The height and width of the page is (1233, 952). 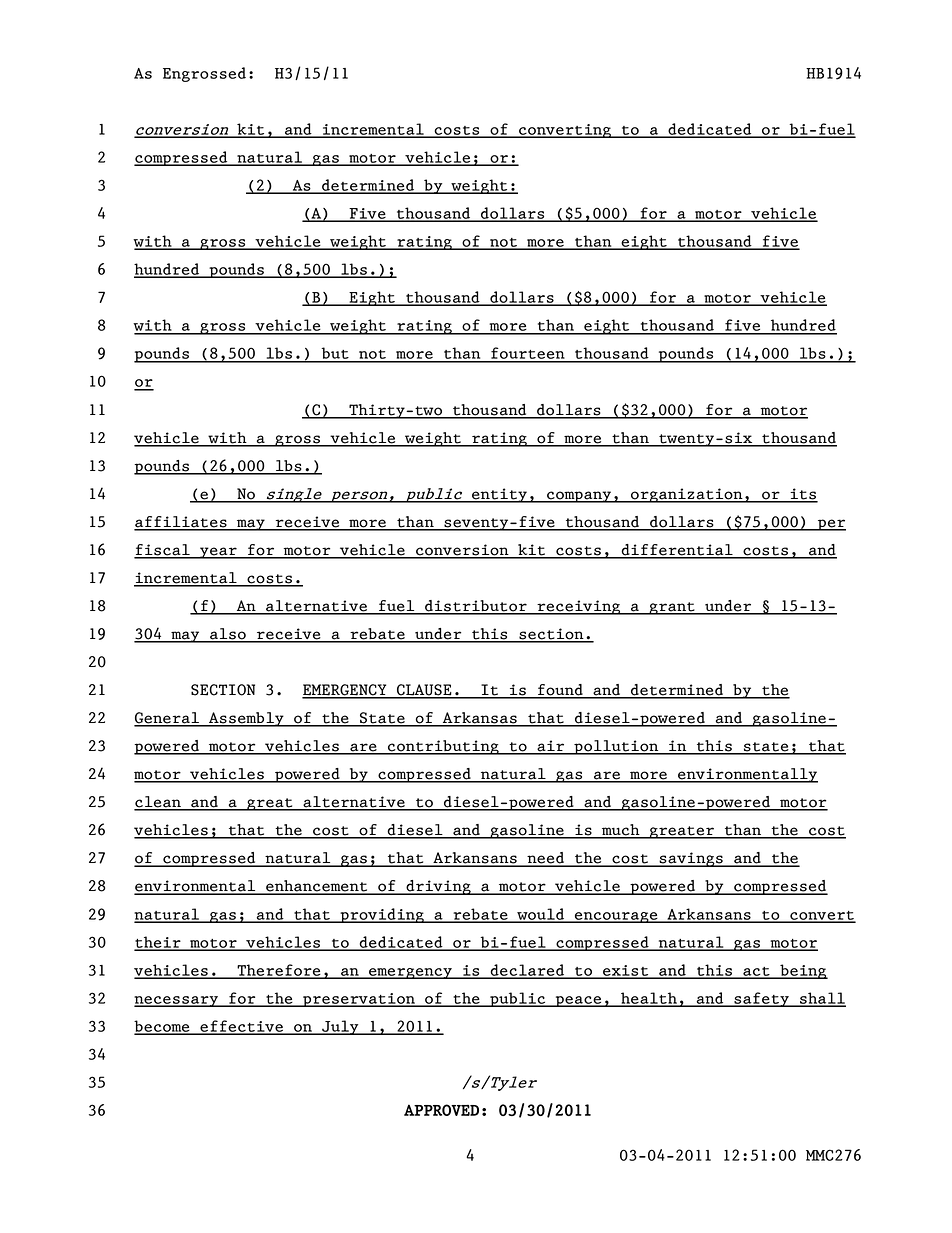 I want to click on affiliates, so click(x=181, y=523).
